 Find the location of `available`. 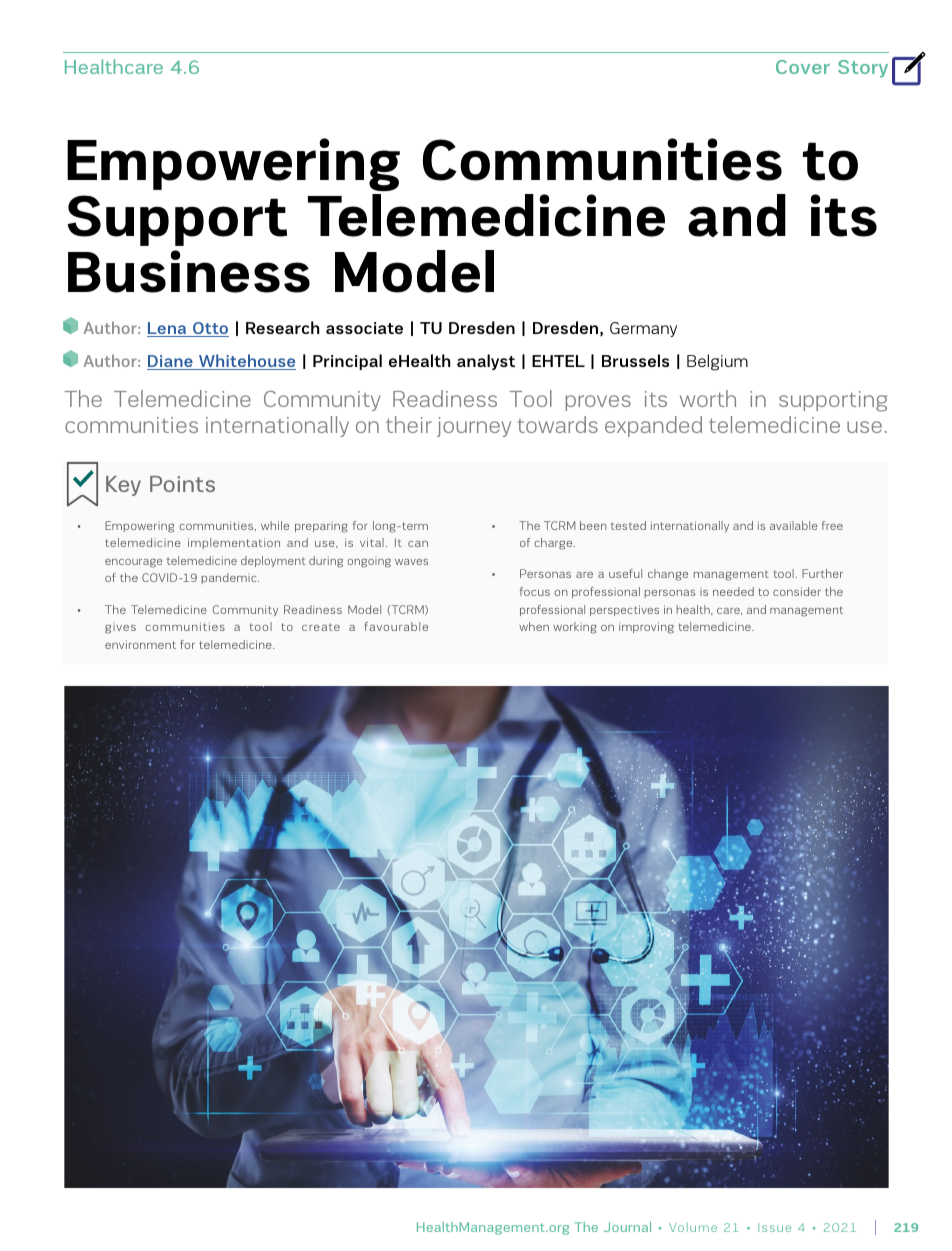

available is located at coordinates (794, 525).
